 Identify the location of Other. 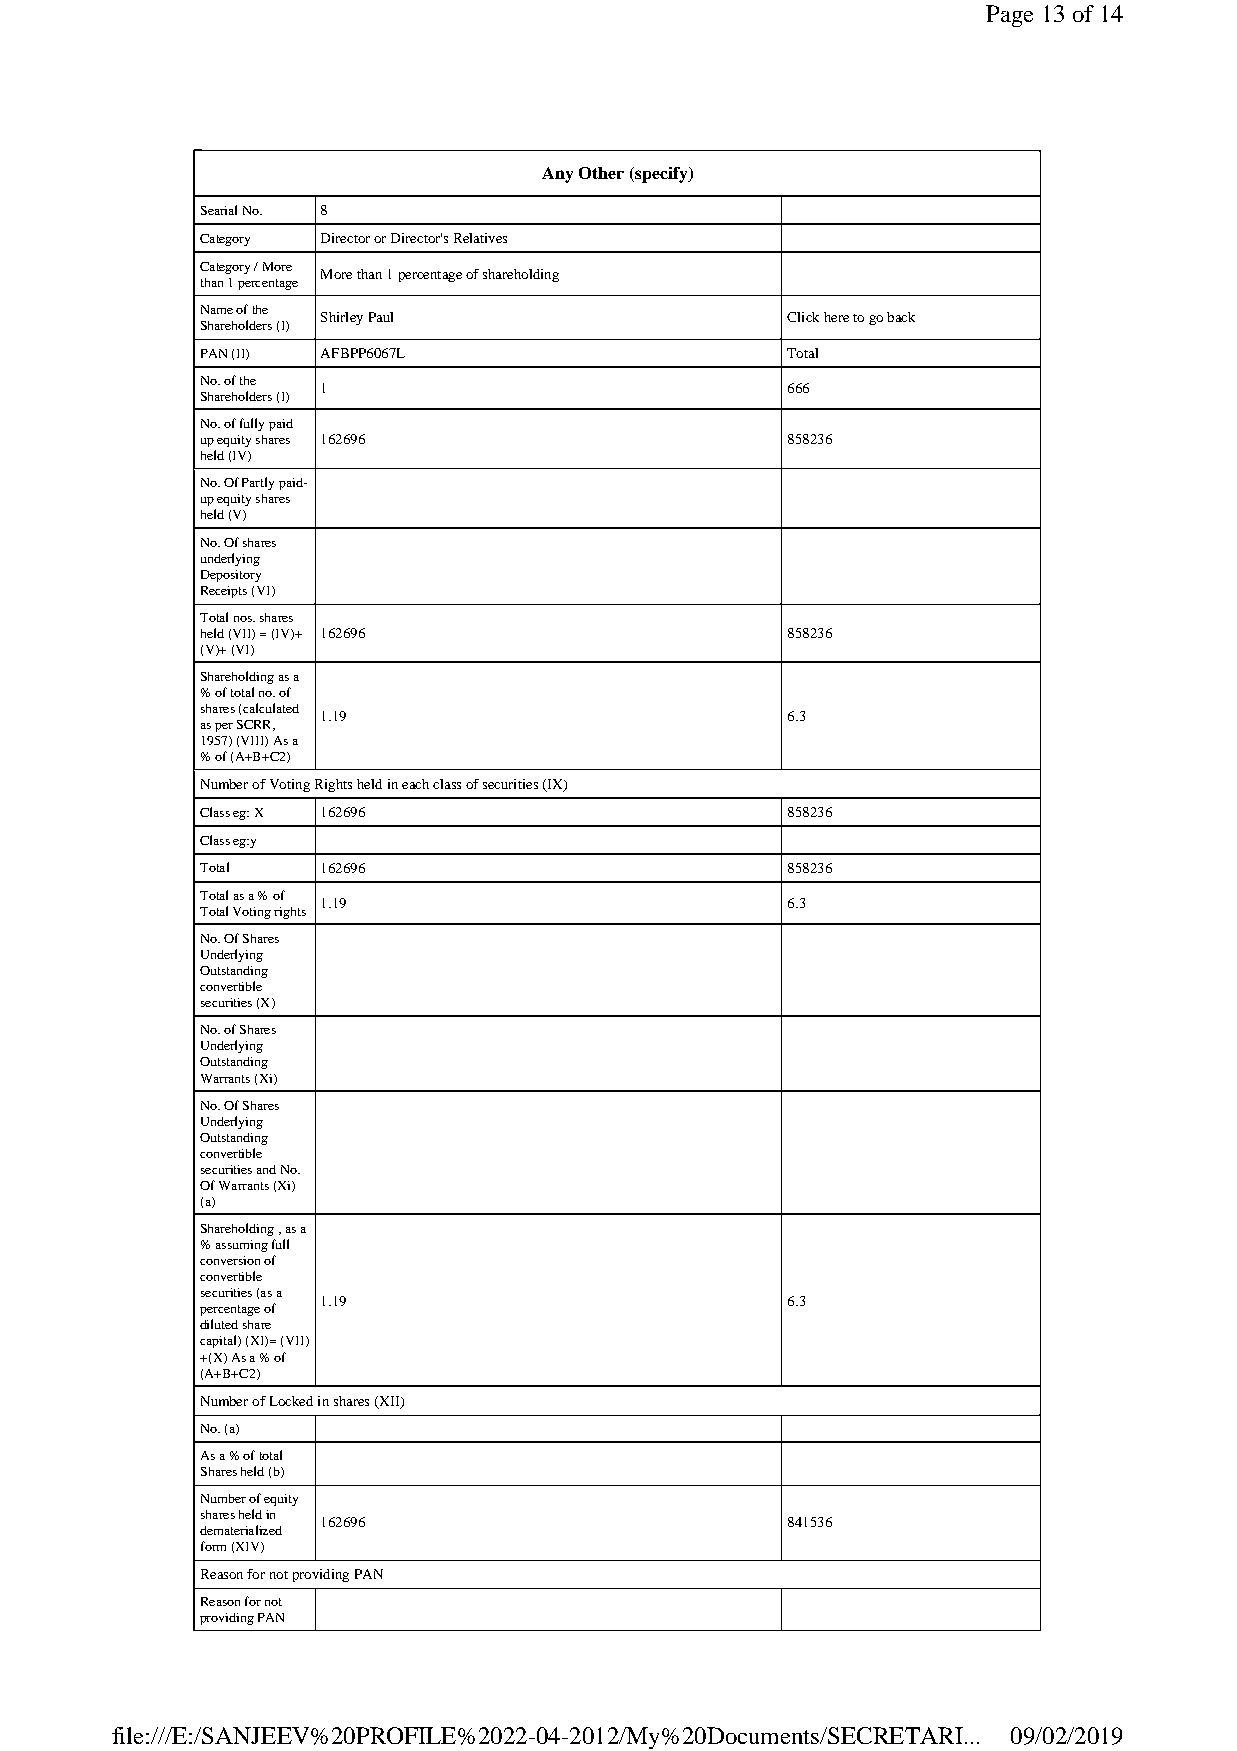
(601, 173).
